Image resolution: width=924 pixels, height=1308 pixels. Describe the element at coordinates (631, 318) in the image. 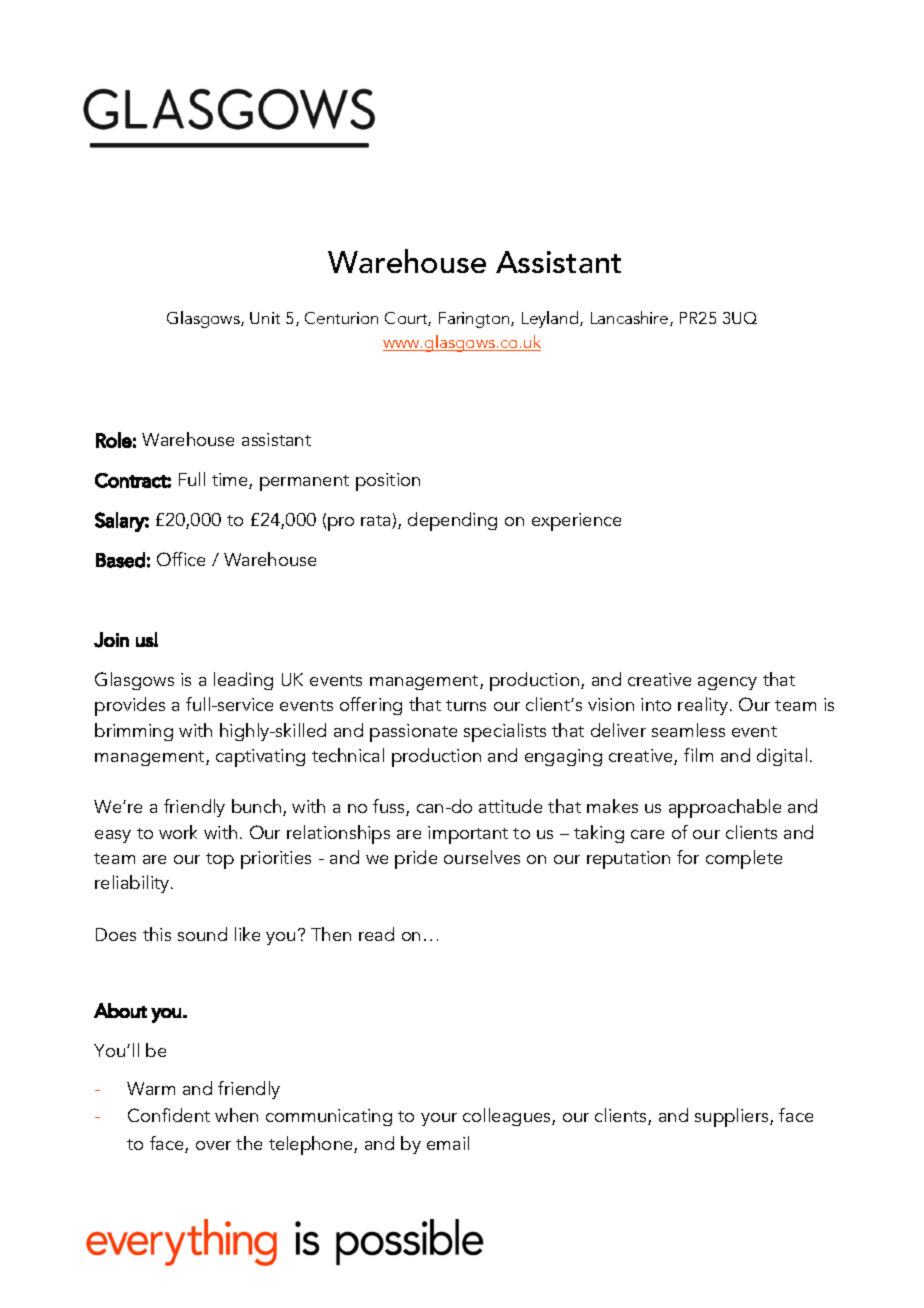

I see `Lancashire` at that location.
